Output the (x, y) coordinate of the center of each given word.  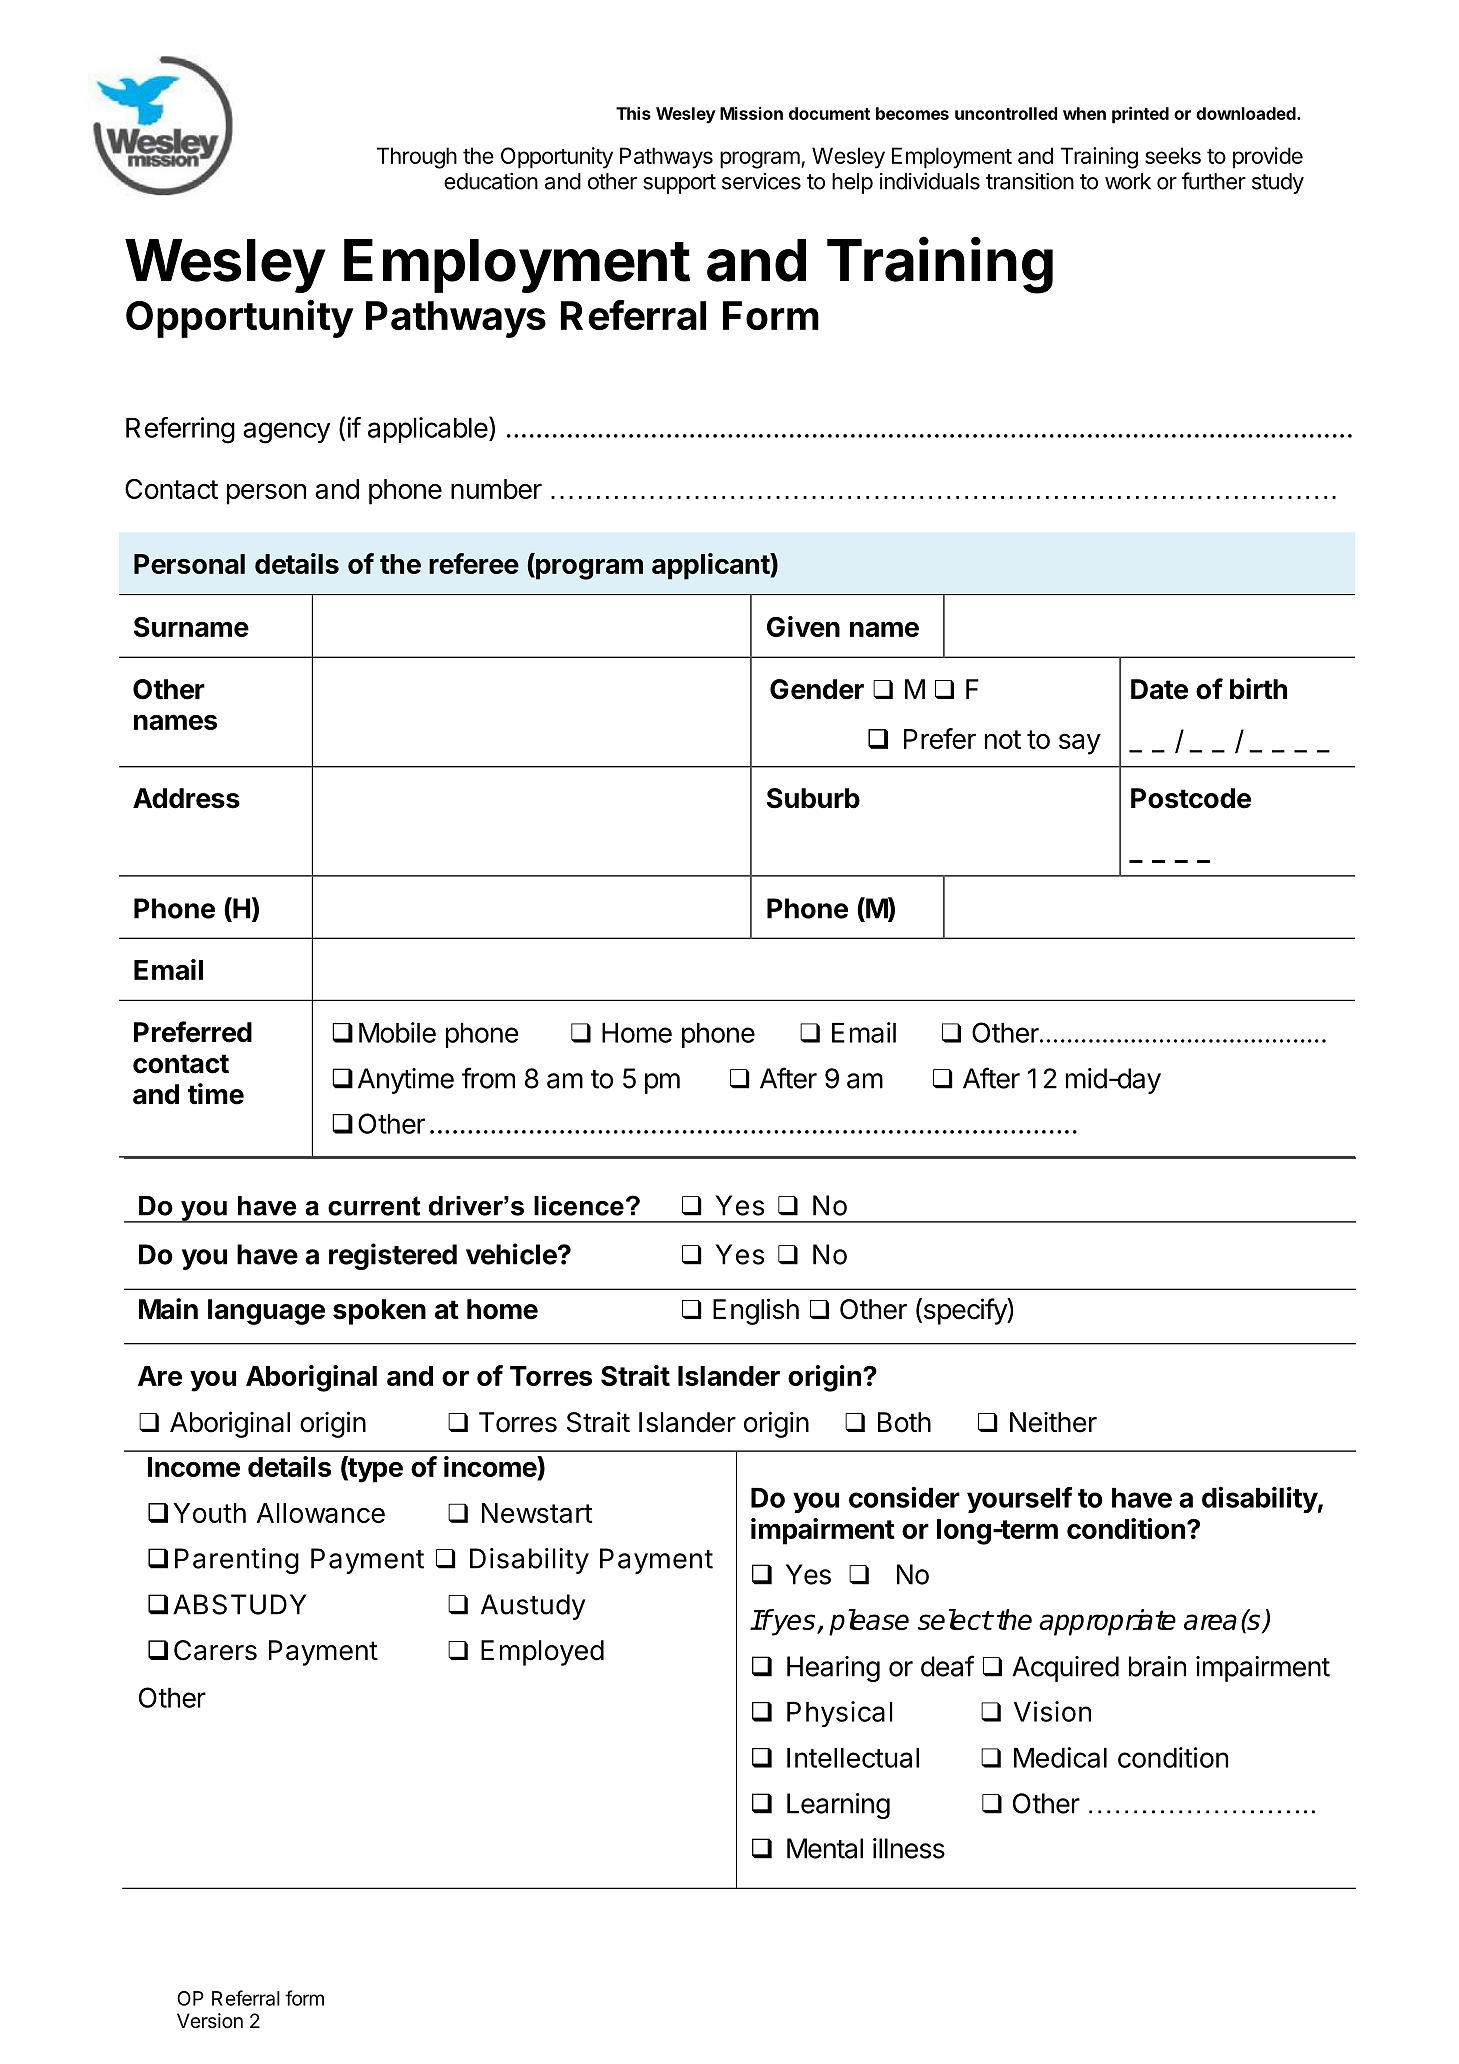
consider (904, 1497)
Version (210, 2020)
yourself (1019, 1500)
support (679, 184)
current (374, 1206)
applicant (711, 566)
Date (1159, 689)
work (1128, 181)
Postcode (1191, 798)
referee (474, 563)
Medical (1060, 1757)
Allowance (321, 1513)
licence (579, 1206)
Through (417, 158)
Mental (825, 1848)
